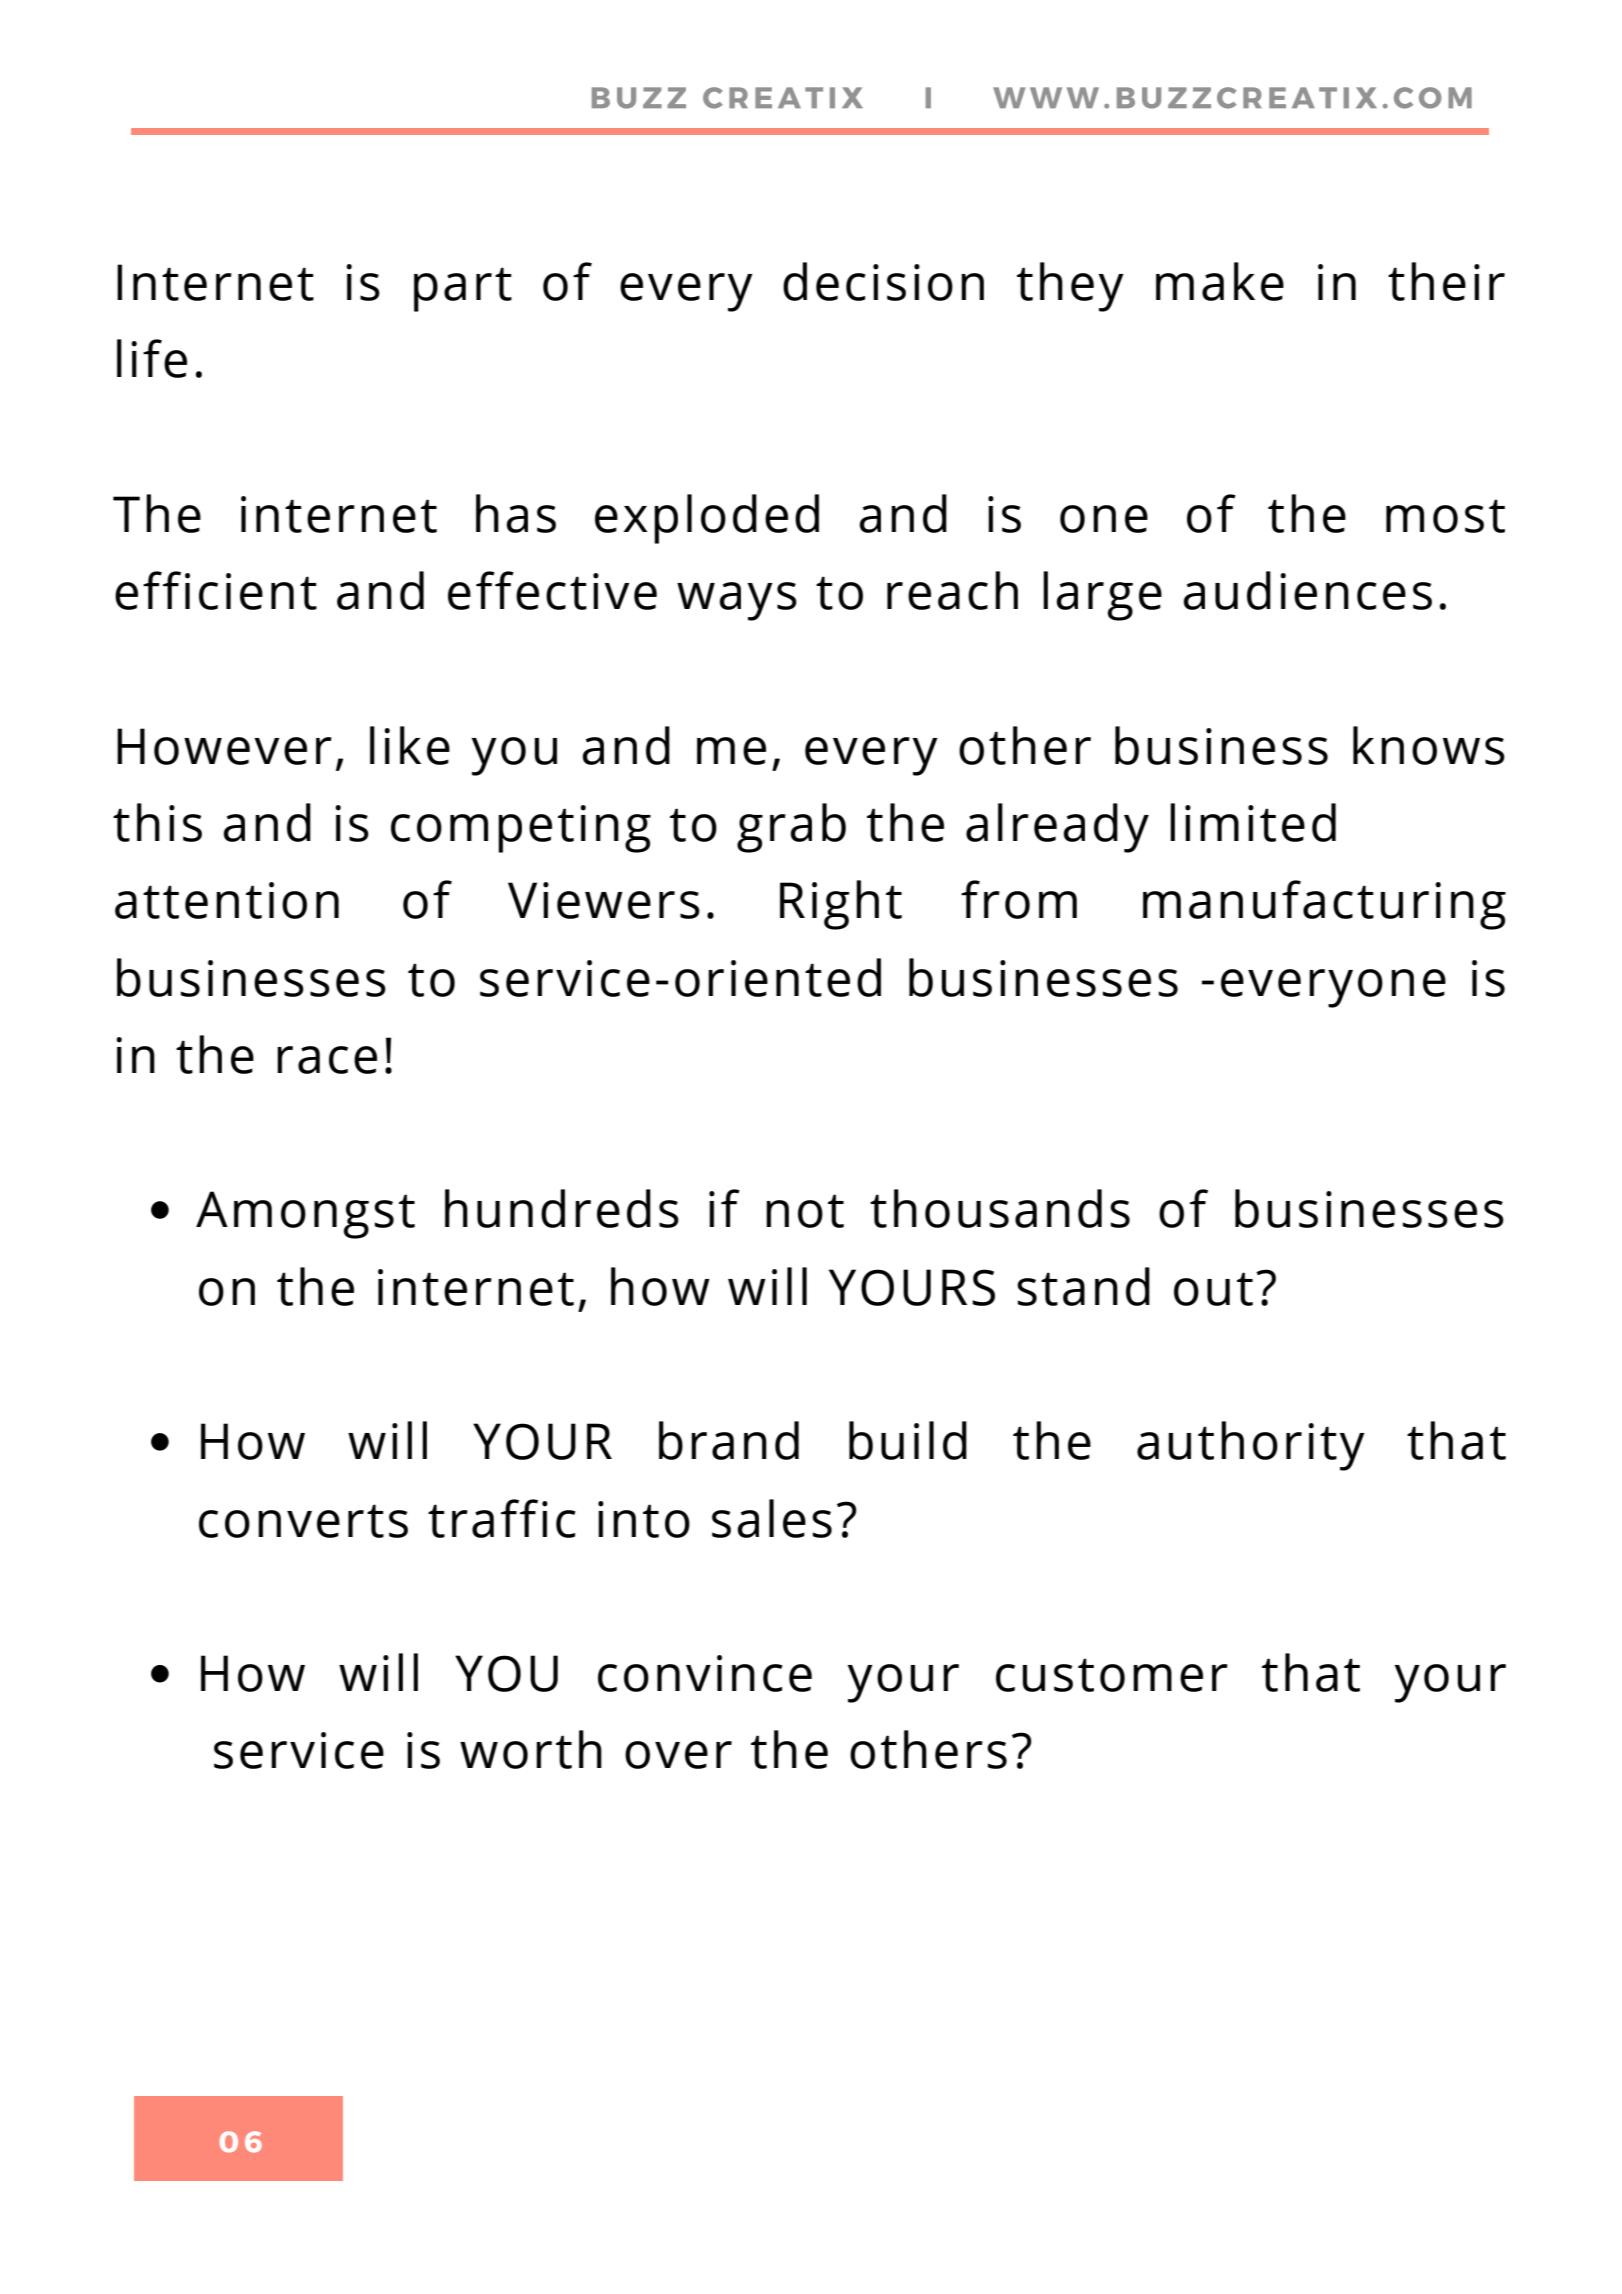 The height and width of the screenshot is (2294, 1622). What do you see at coordinates (1213, 1289) in the screenshot?
I see `out` at bounding box center [1213, 1289].
